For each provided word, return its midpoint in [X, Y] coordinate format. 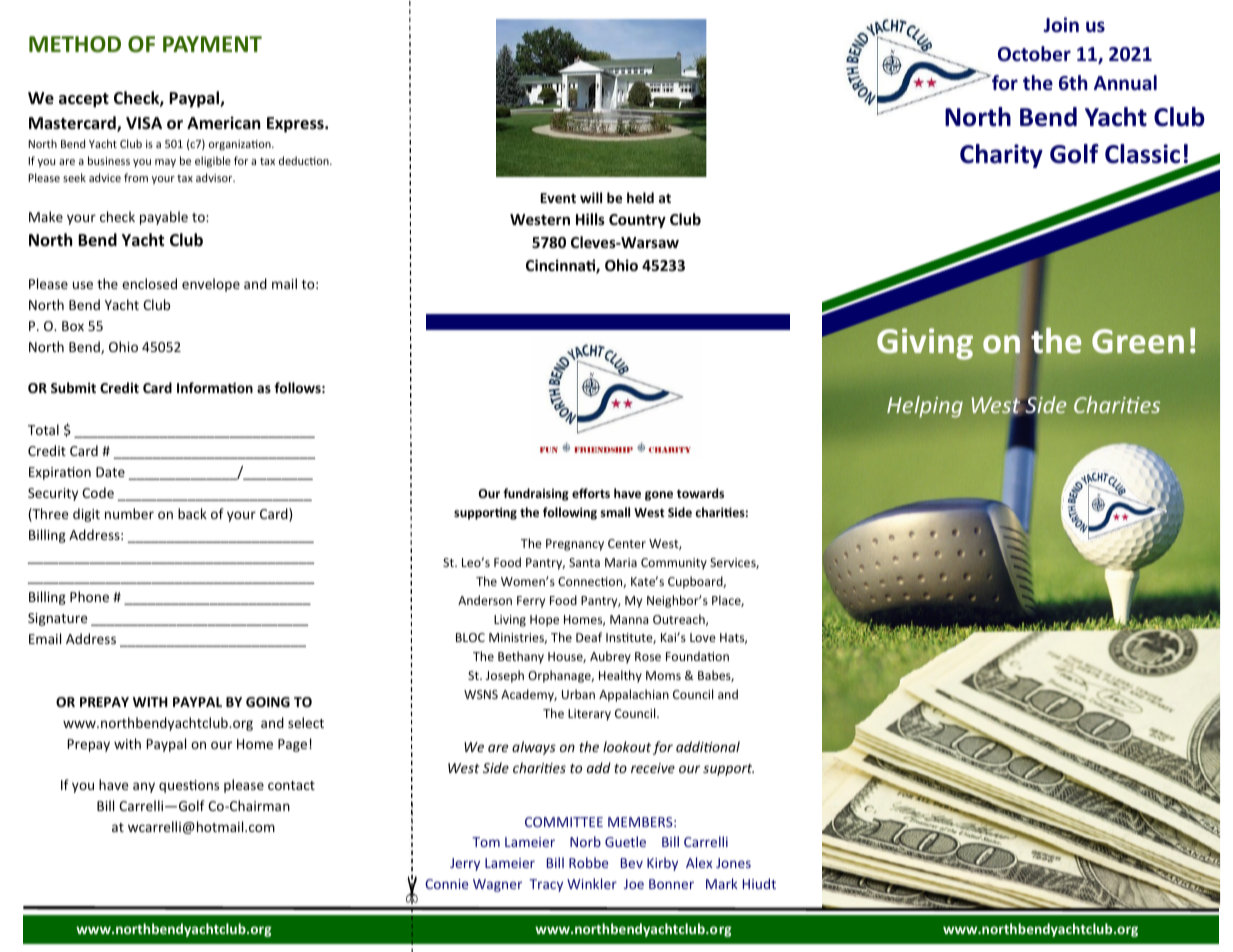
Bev [632, 863]
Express [296, 125]
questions [189, 786]
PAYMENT [212, 44]
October [1034, 54]
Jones [733, 863]
